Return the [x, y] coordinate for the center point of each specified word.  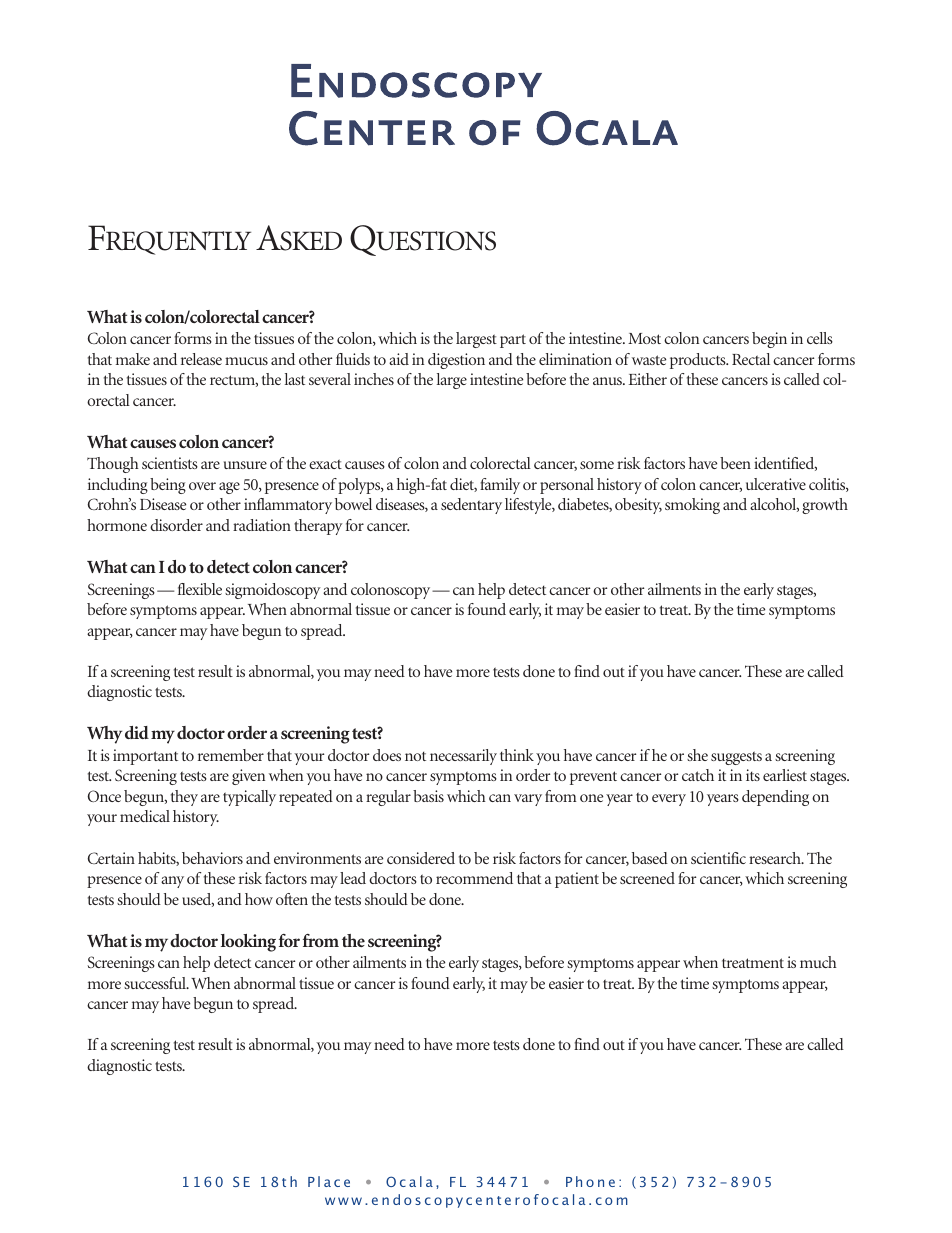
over [202, 486]
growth [825, 506]
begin [769, 340]
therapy [318, 527]
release [201, 359]
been [735, 463]
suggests [736, 758]
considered [421, 858]
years [723, 800]
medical [145, 816]
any [172, 882]
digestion [456, 361]
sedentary [471, 506]
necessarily [463, 757]
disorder [176, 525]
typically [249, 798]
